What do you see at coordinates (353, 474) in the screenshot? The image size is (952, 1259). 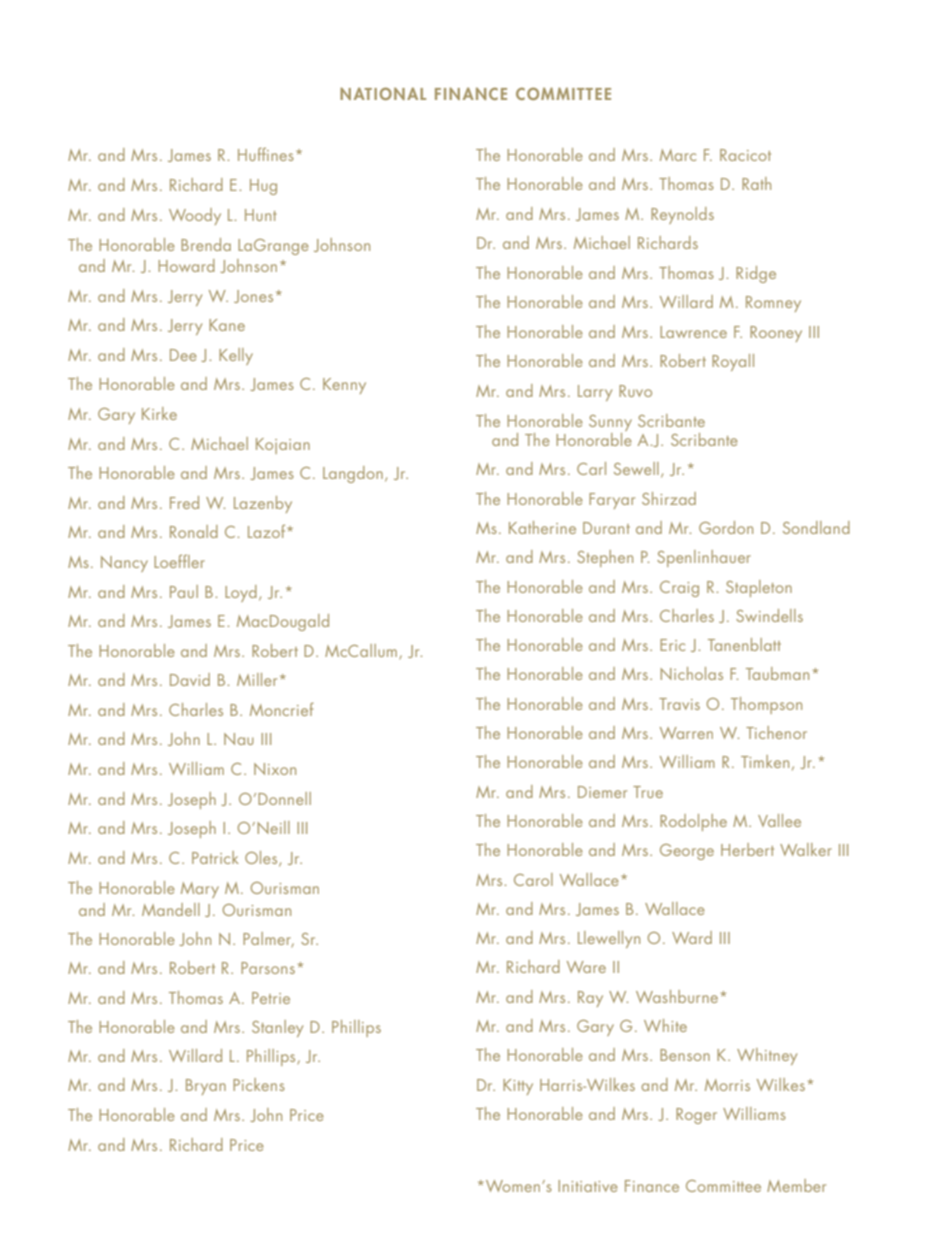 I see `Langdon` at bounding box center [353, 474].
